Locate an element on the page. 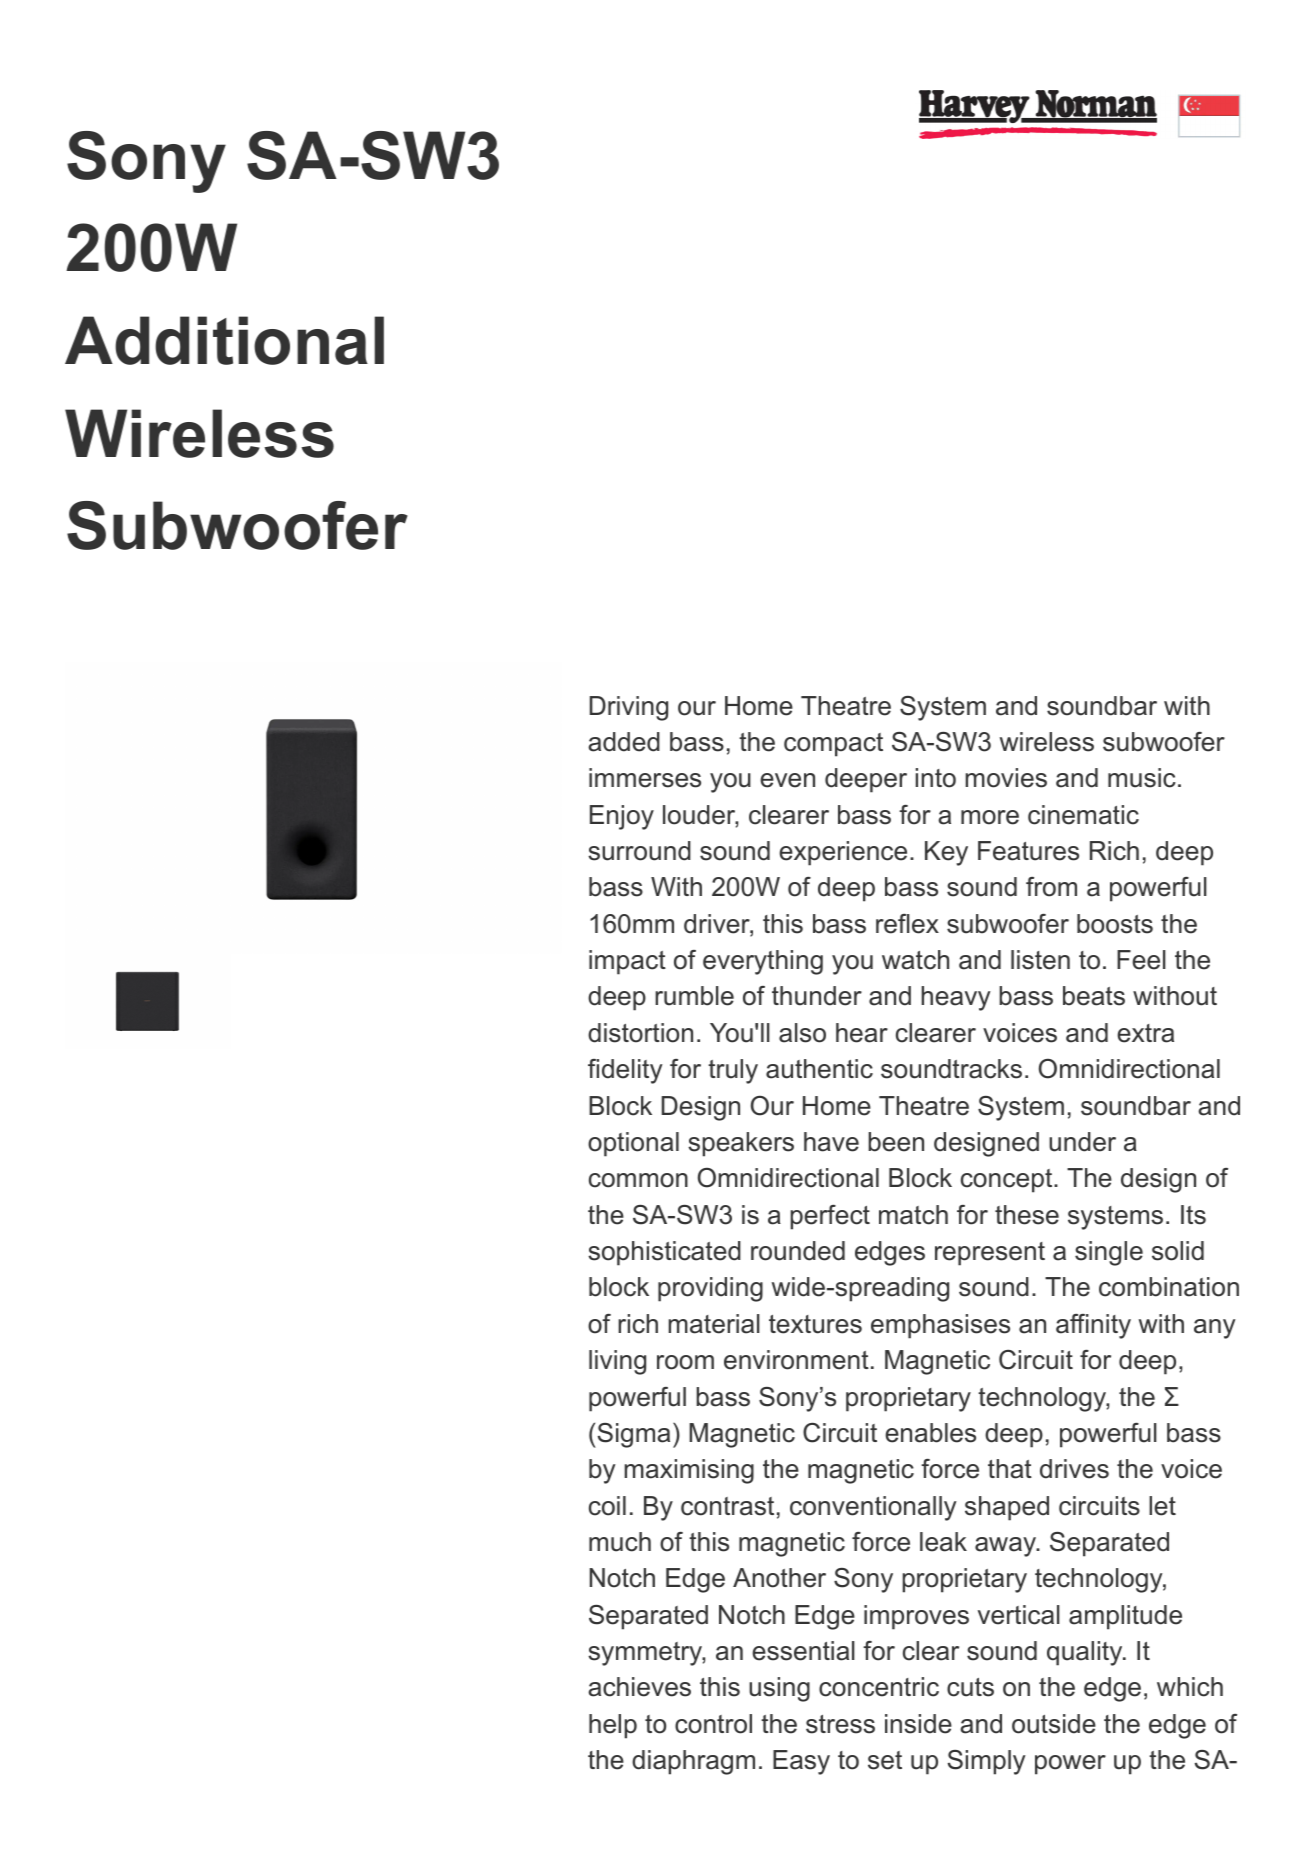 The image size is (1309, 1849). Driving is located at coordinates (629, 708).
